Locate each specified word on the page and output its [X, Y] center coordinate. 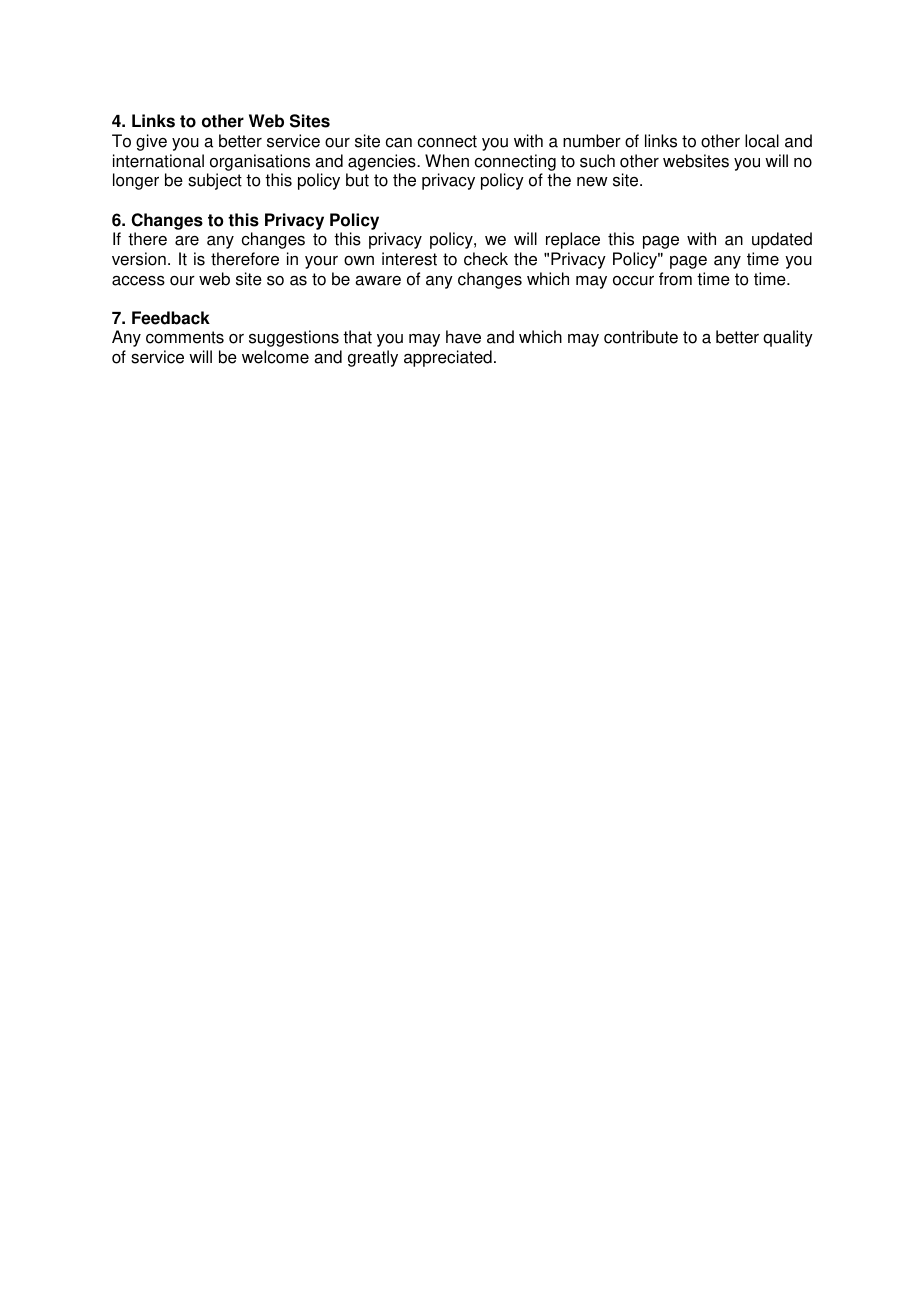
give [151, 142]
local [762, 141]
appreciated [448, 358]
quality [788, 338]
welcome [275, 357]
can [399, 142]
